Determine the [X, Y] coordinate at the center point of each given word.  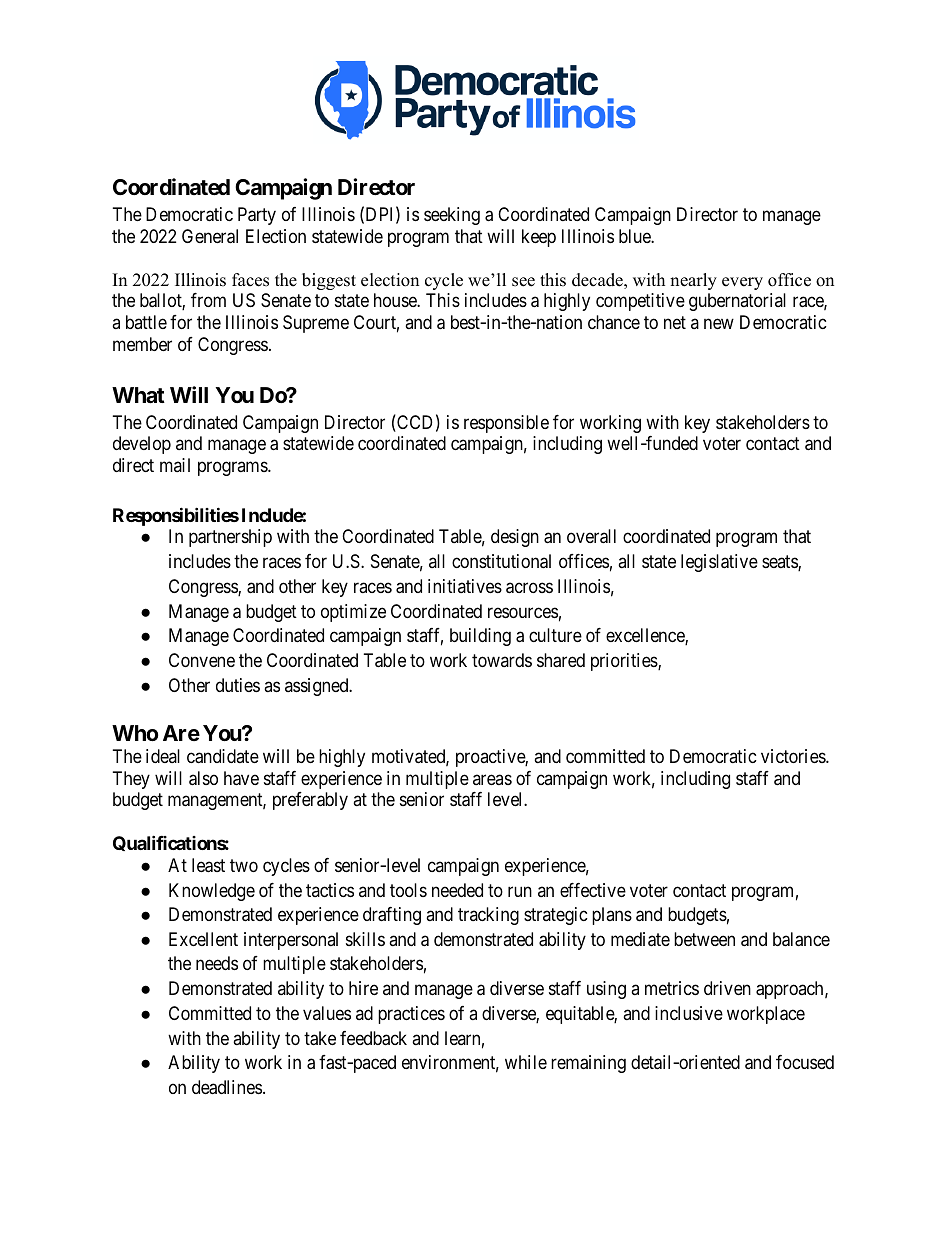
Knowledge [212, 892]
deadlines [227, 1087]
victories [794, 756]
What [138, 395]
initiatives [465, 586]
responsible [506, 424]
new [719, 323]
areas [492, 779]
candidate [223, 756]
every [742, 283]
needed [457, 890]
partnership [230, 538]
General [210, 236]
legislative [719, 563]
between [704, 939]
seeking [452, 216]
